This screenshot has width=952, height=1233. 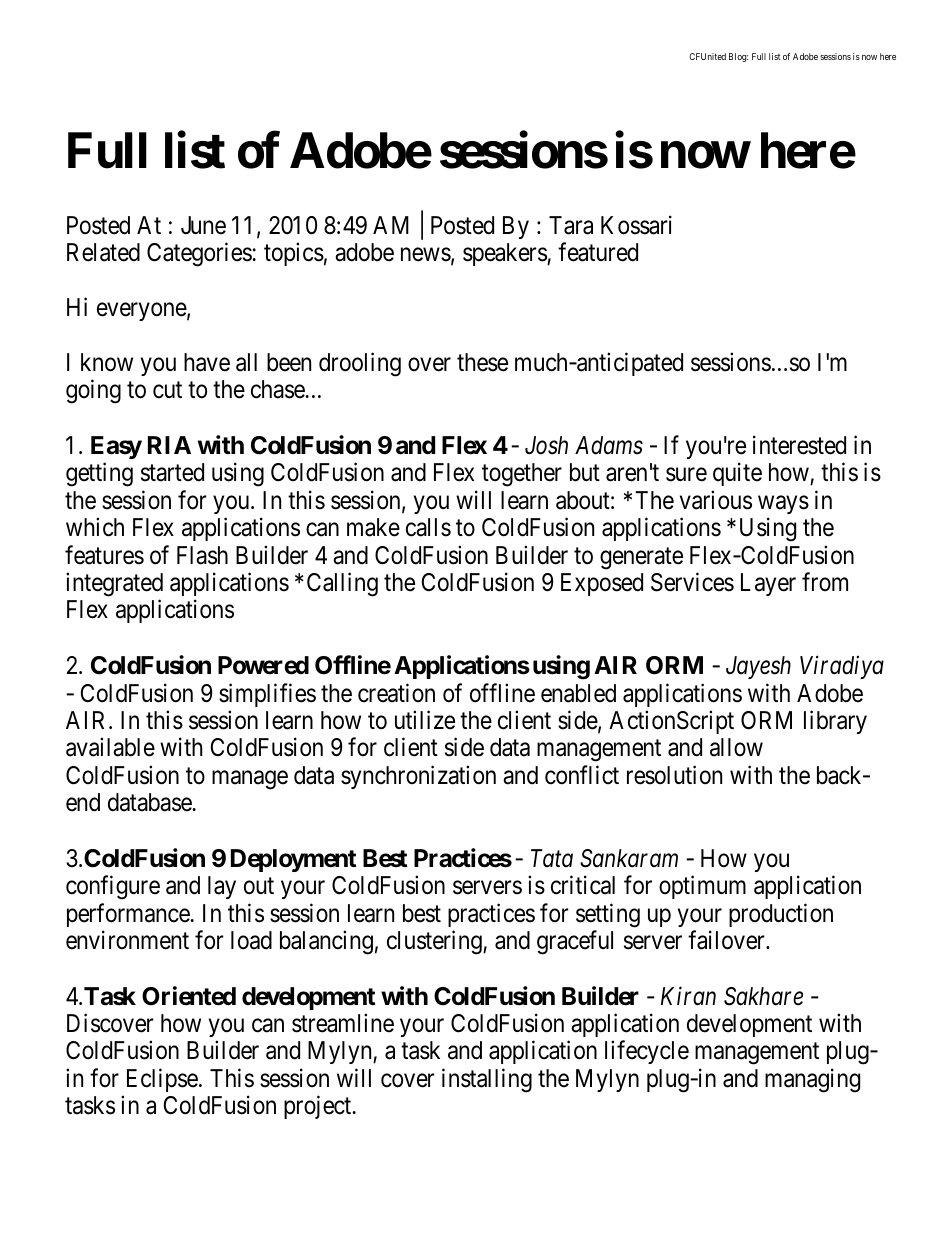 I want to click on utilize, so click(x=425, y=720).
